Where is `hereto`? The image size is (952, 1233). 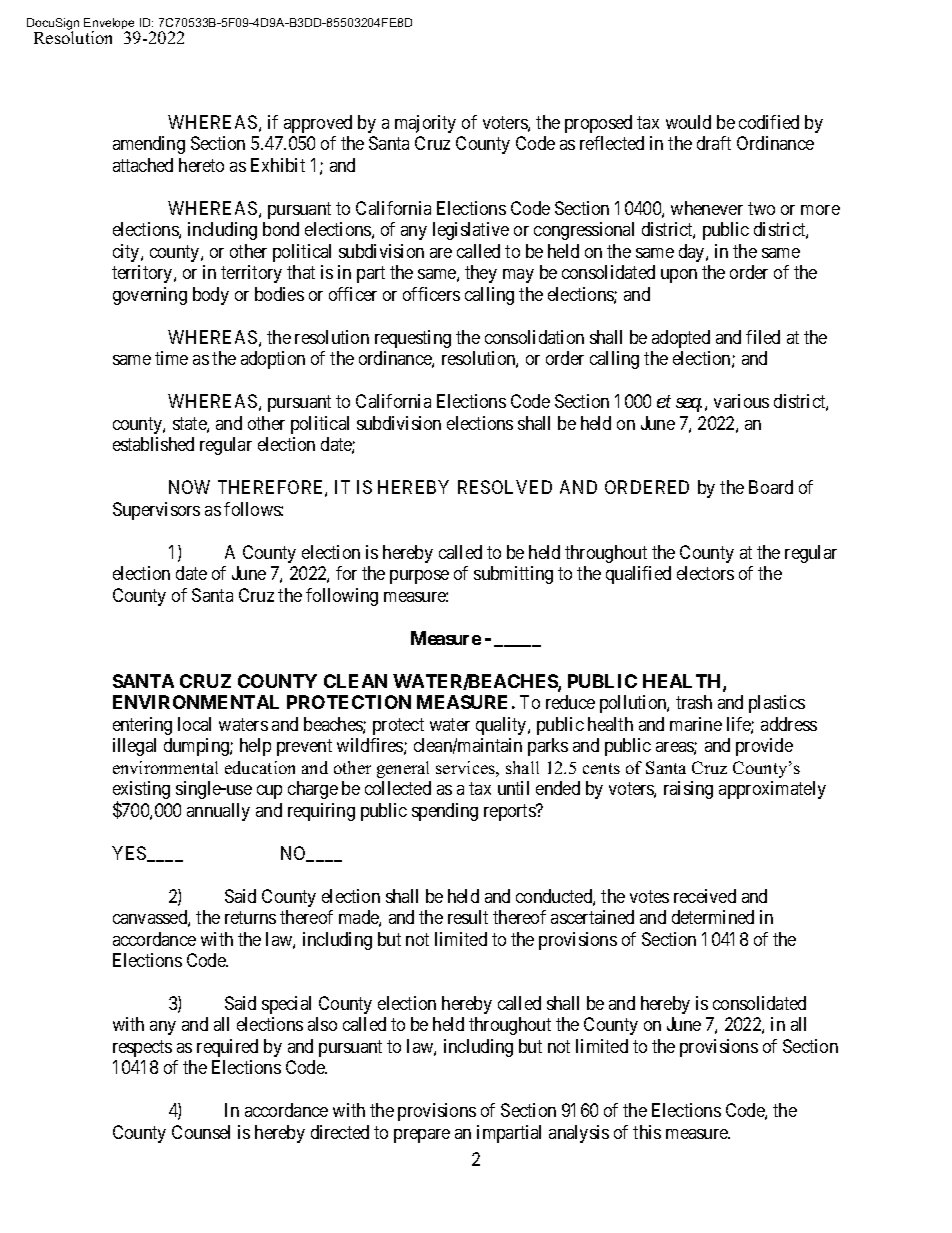 hereto is located at coordinates (201, 165).
